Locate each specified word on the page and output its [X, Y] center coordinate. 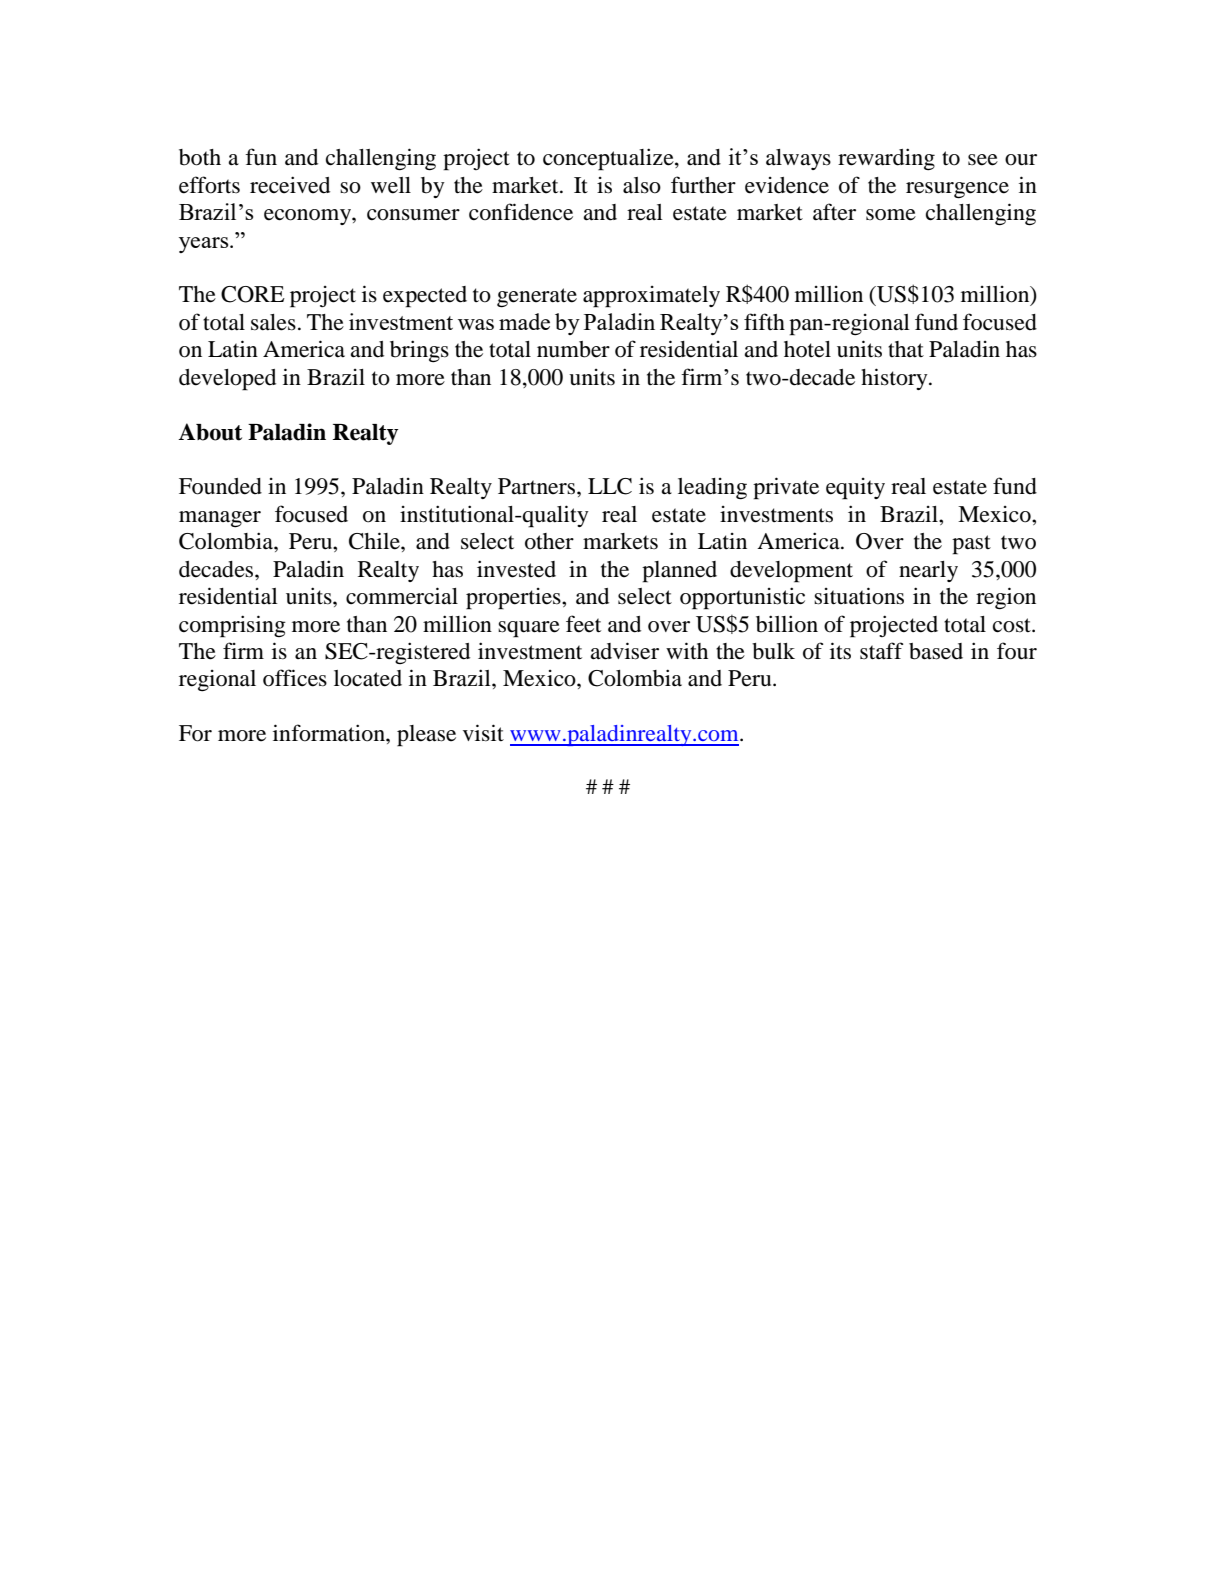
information [330, 733]
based [936, 651]
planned [679, 572]
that [906, 349]
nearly [928, 571]
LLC [610, 486]
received [290, 185]
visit [483, 733]
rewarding [886, 159]
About [210, 432]
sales [273, 322]
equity [855, 489]
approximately [651, 297]
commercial [402, 596]
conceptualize [609, 159]
